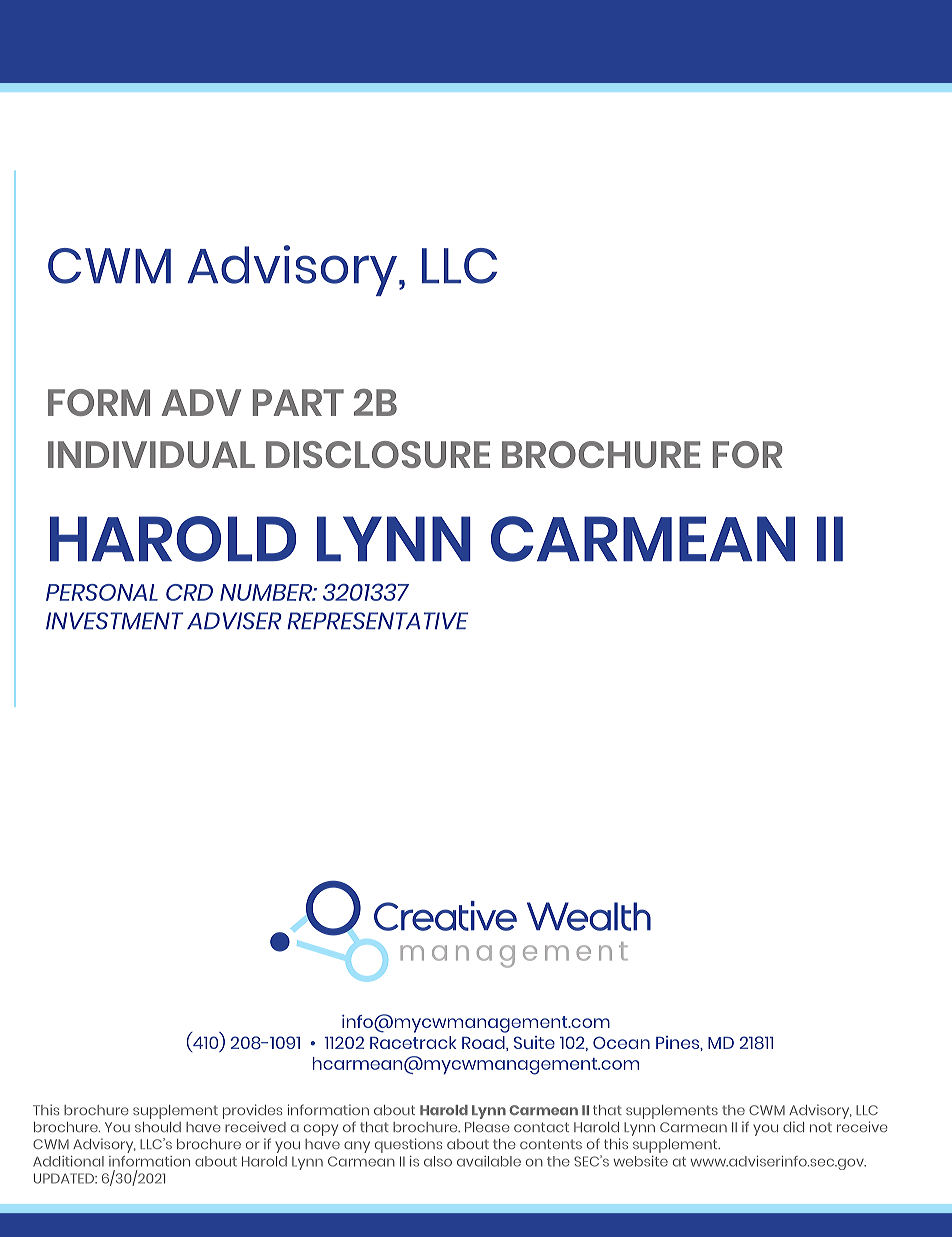 The height and width of the screenshot is (1237, 952). What do you see at coordinates (158, 1127) in the screenshot?
I see `should` at bounding box center [158, 1127].
